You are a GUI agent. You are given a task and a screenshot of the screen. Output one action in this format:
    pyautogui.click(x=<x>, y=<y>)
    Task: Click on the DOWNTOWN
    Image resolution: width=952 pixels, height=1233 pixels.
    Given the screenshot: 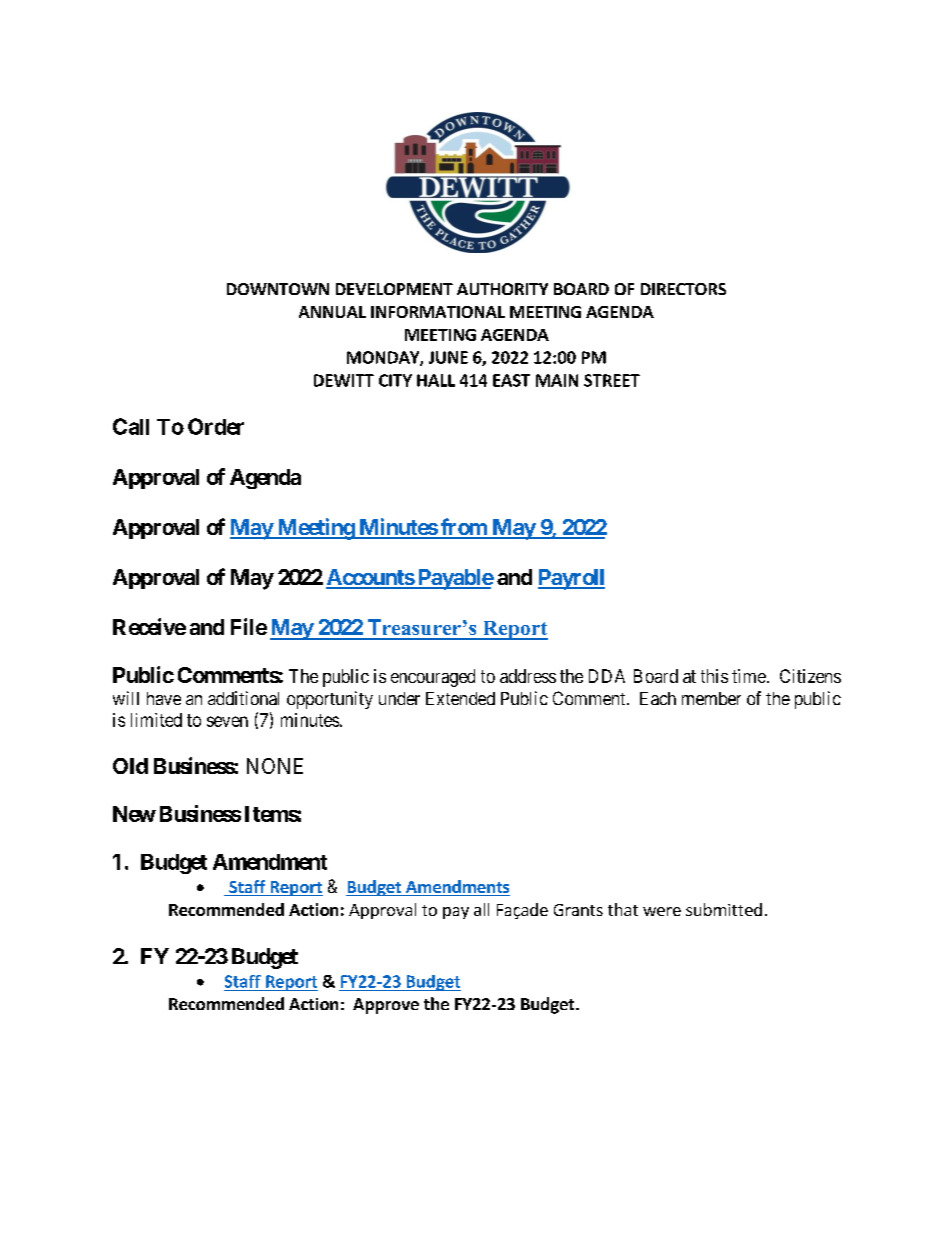 What is the action you would take?
    pyautogui.click(x=278, y=289)
